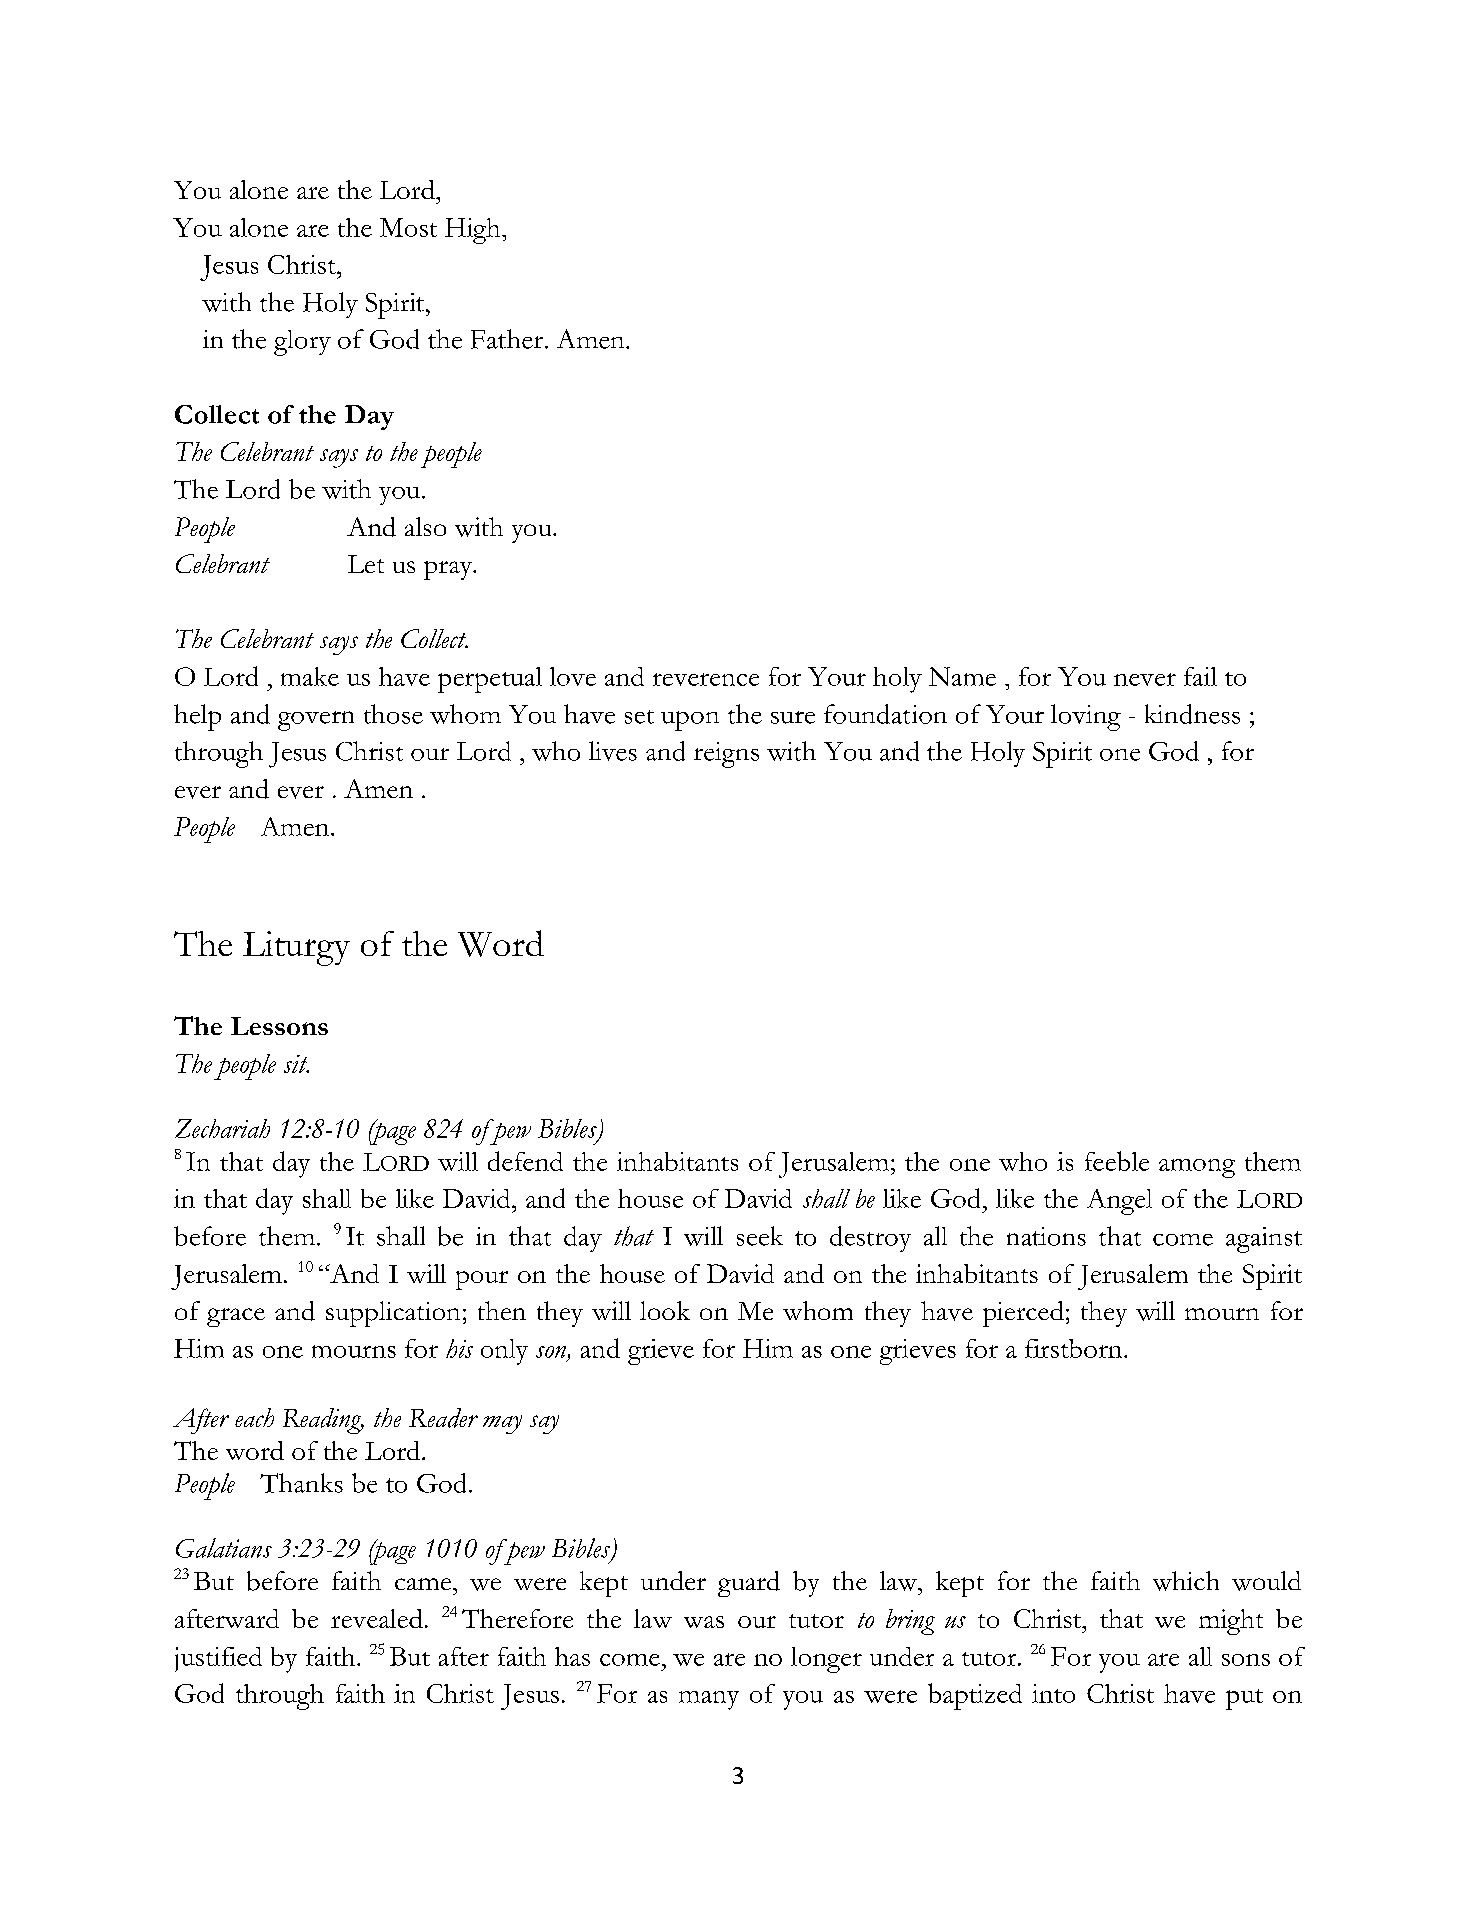 The image size is (1476, 1910). I want to click on reigns, so click(726, 755).
